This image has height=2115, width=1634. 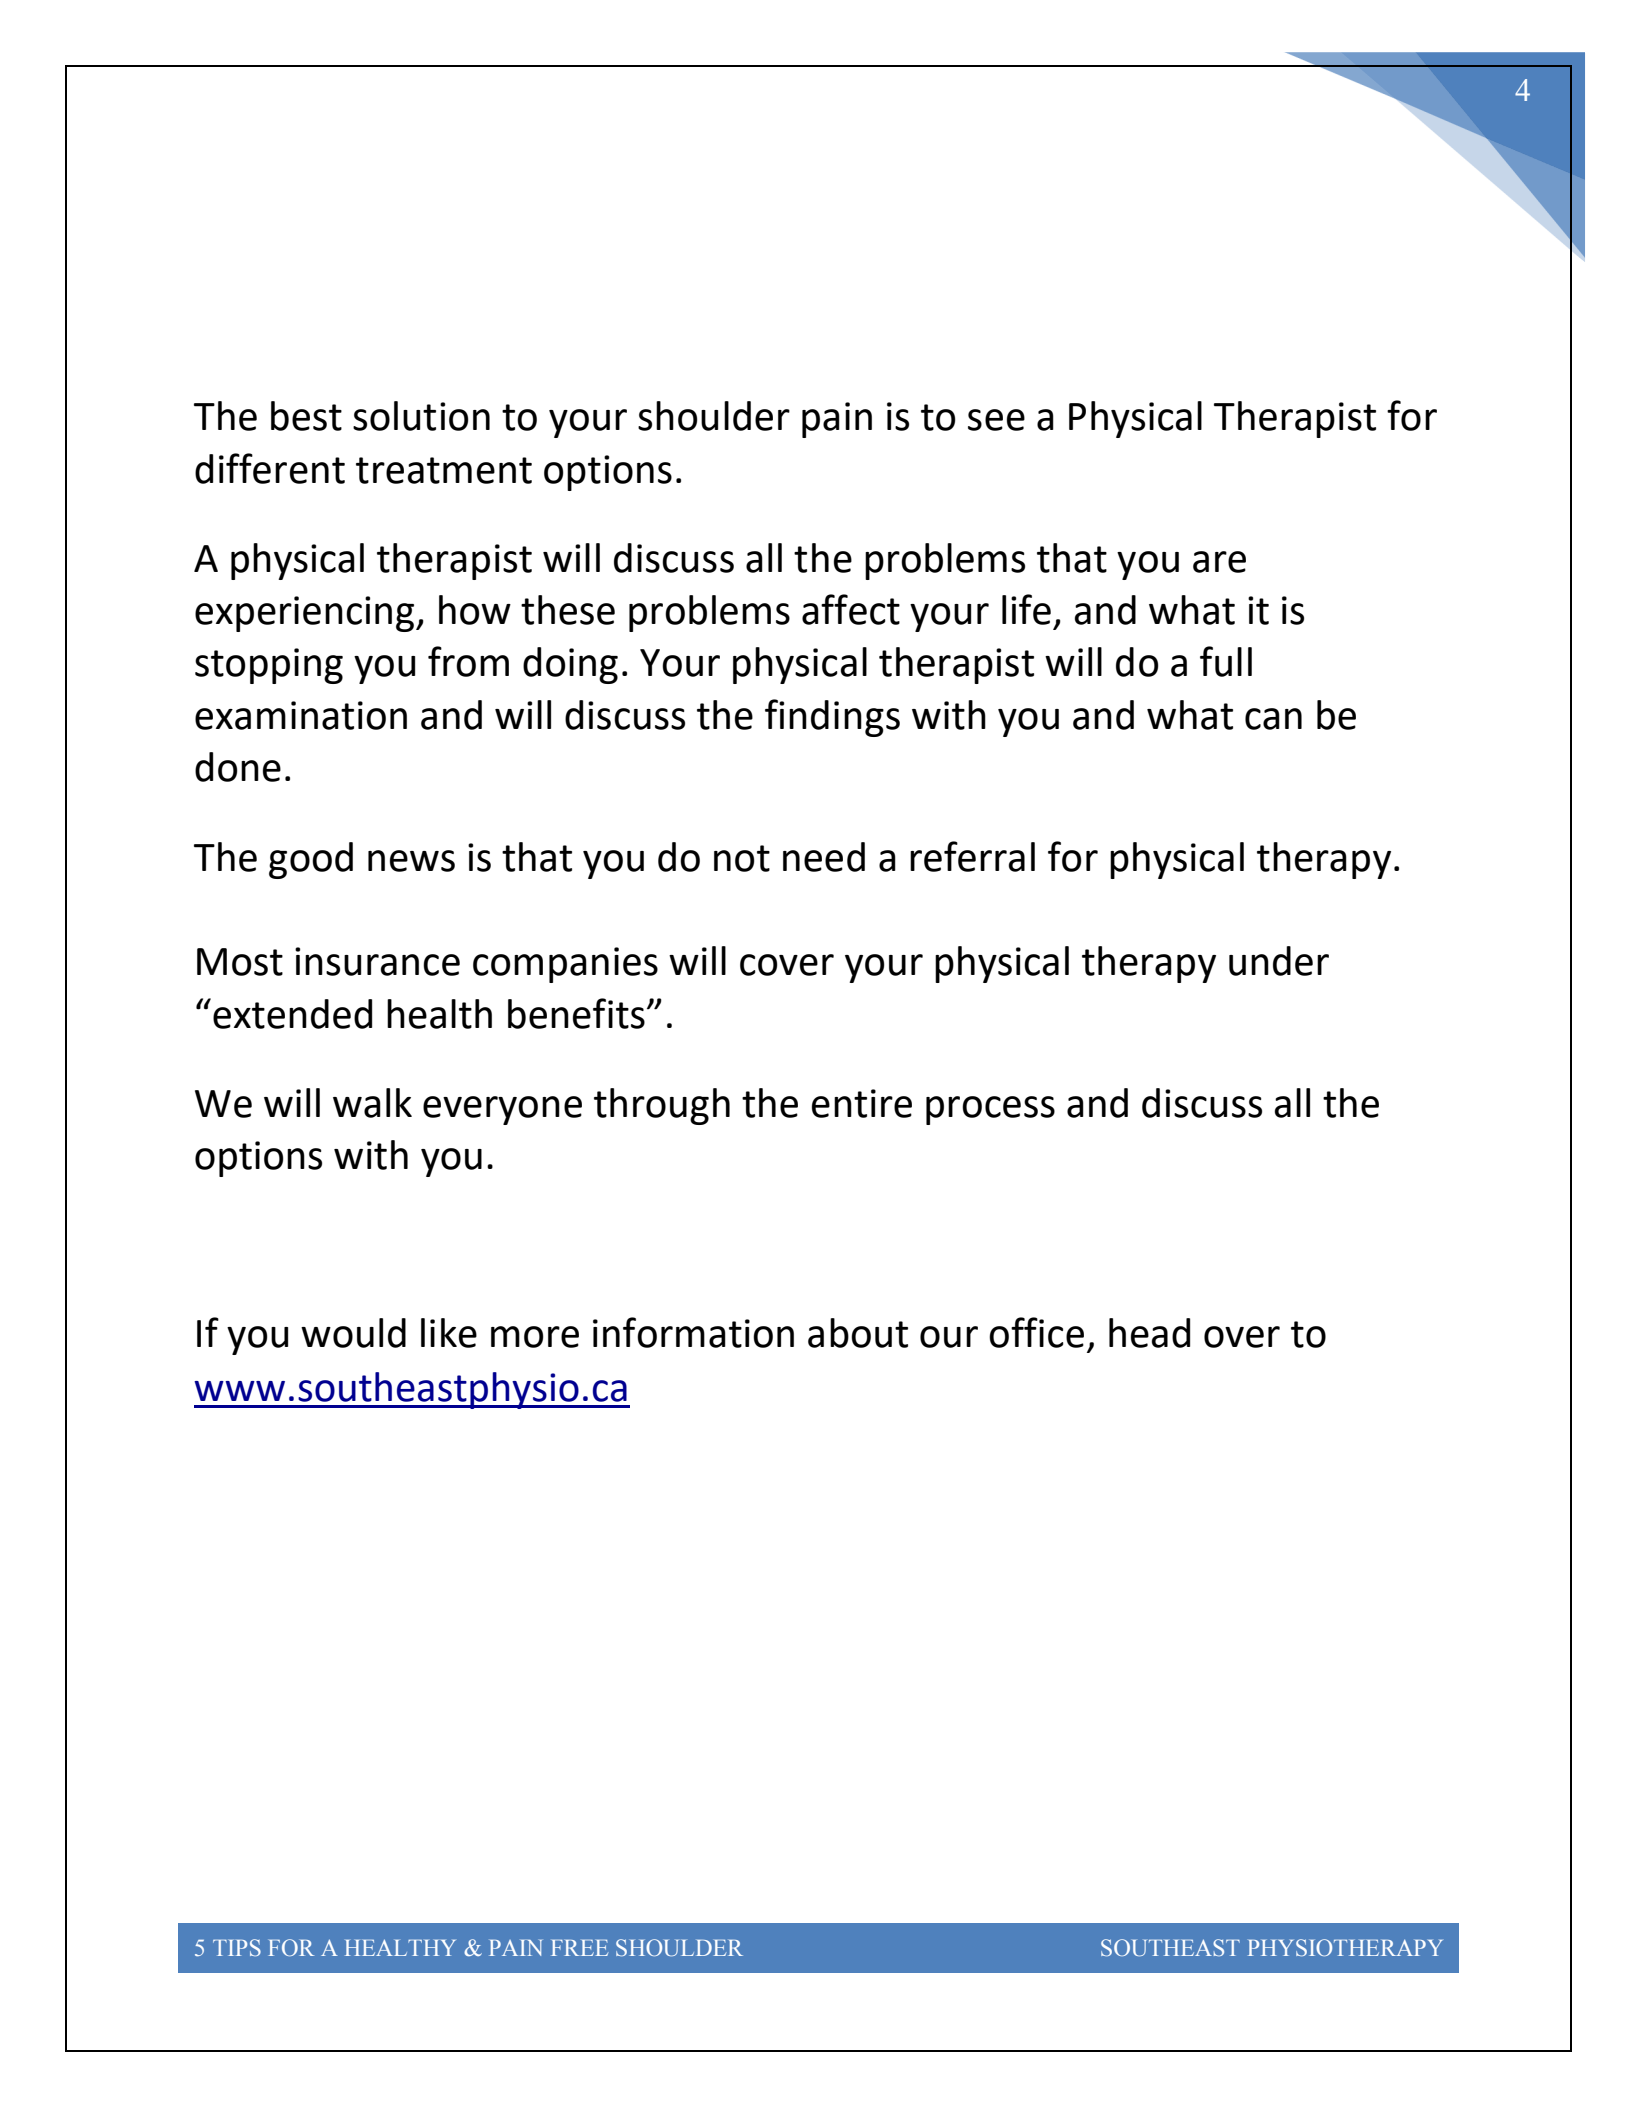 What do you see at coordinates (851, 609) in the image?
I see `affect` at bounding box center [851, 609].
